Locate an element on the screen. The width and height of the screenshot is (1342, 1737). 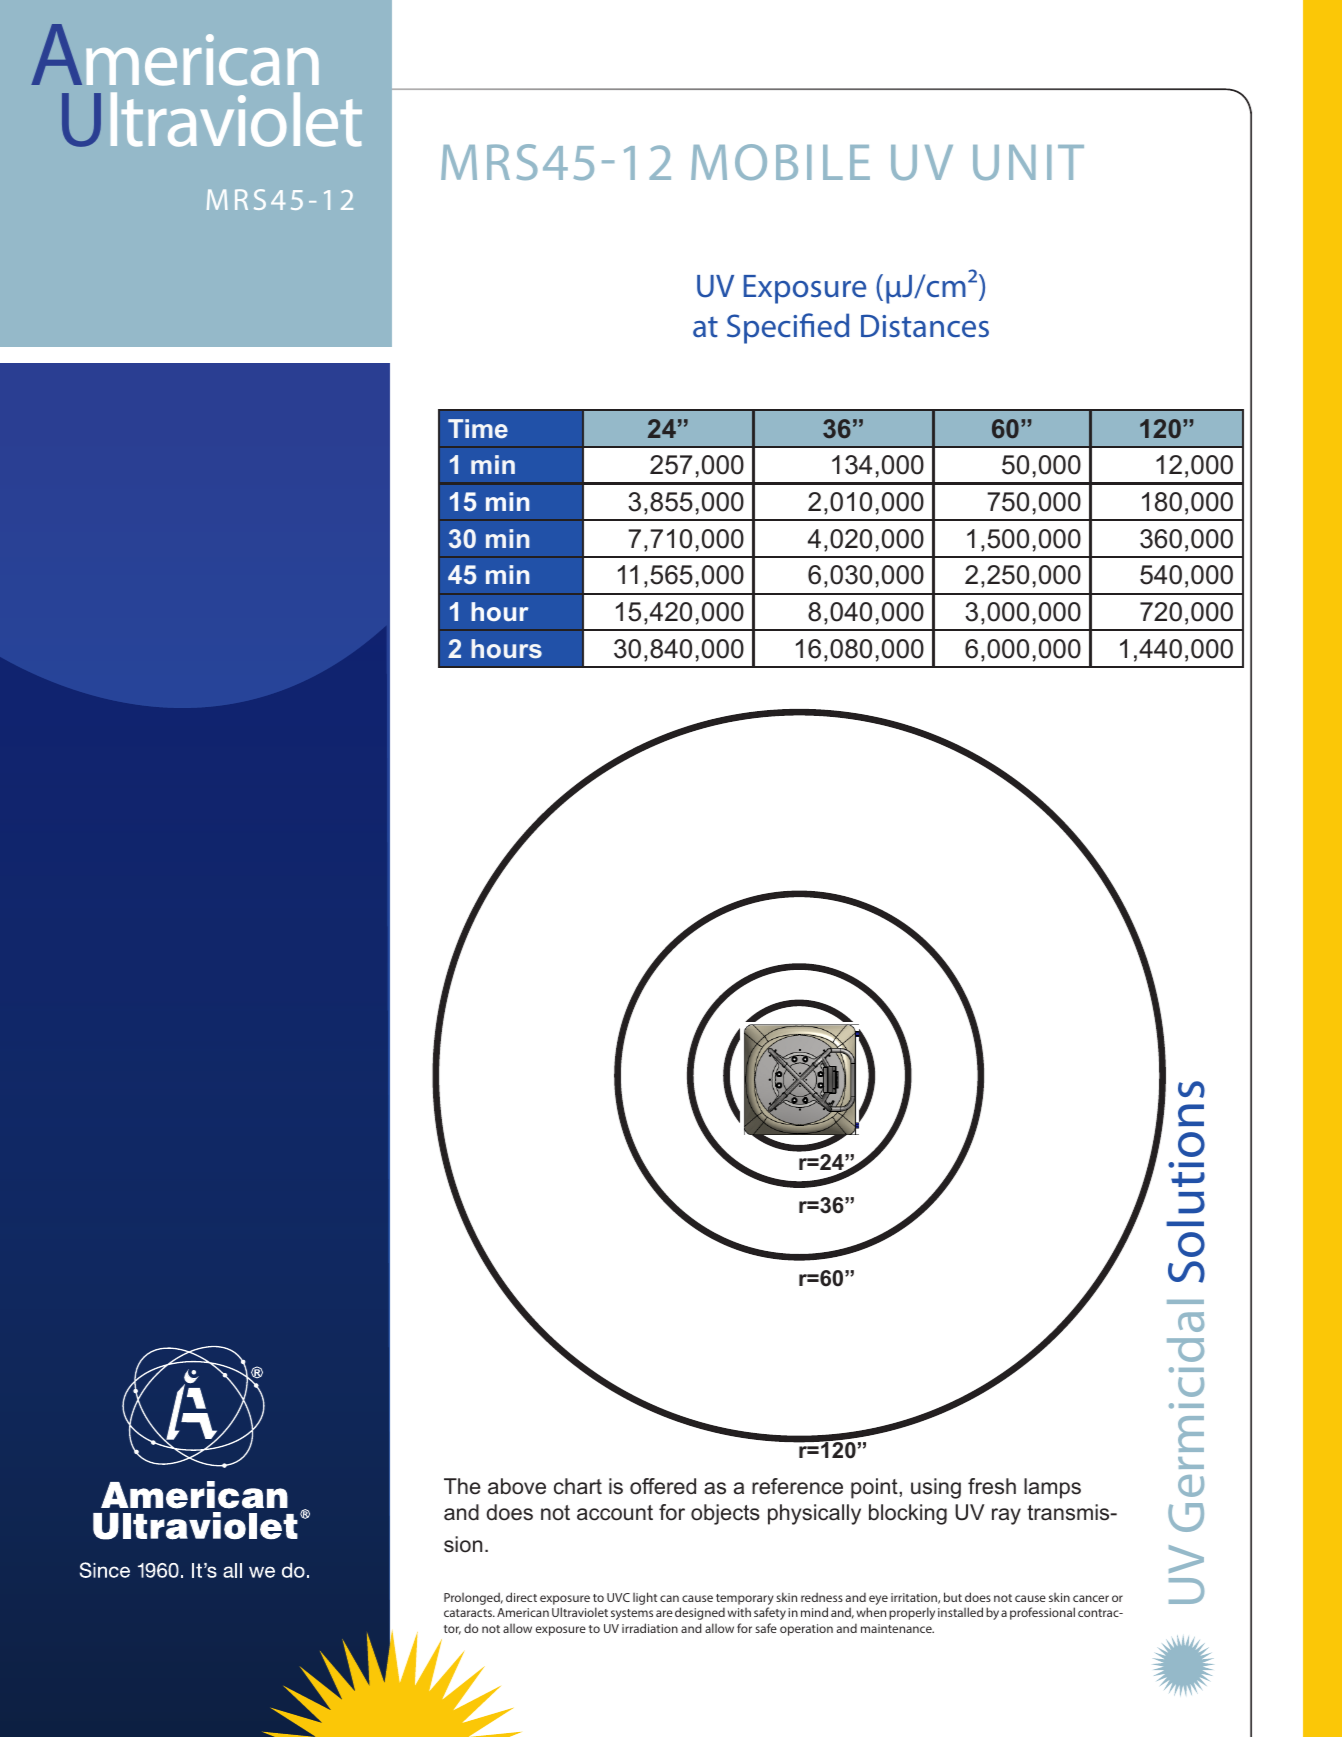
Specified is located at coordinates (788, 328).
